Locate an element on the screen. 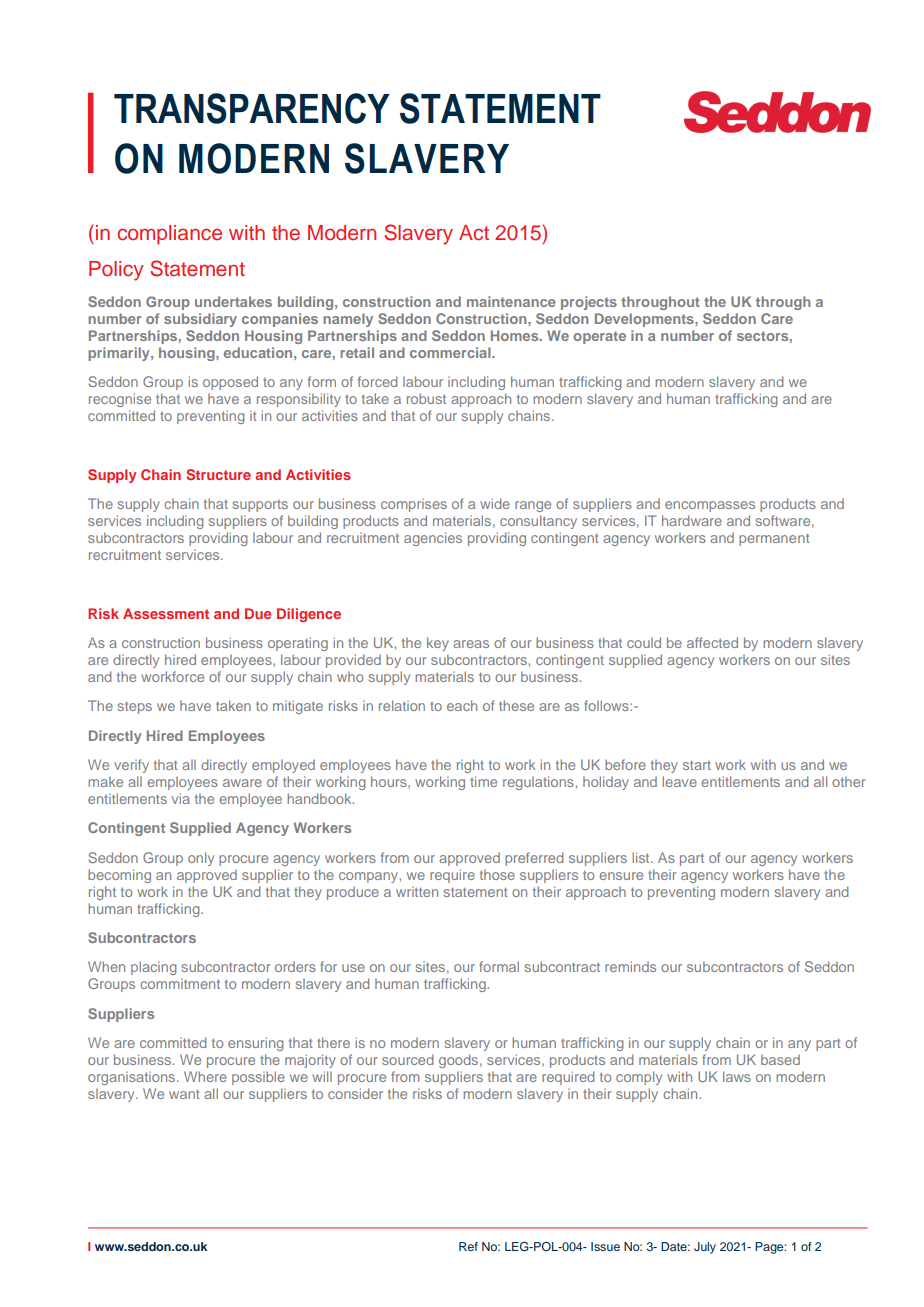  only is located at coordinates (201, 859).
